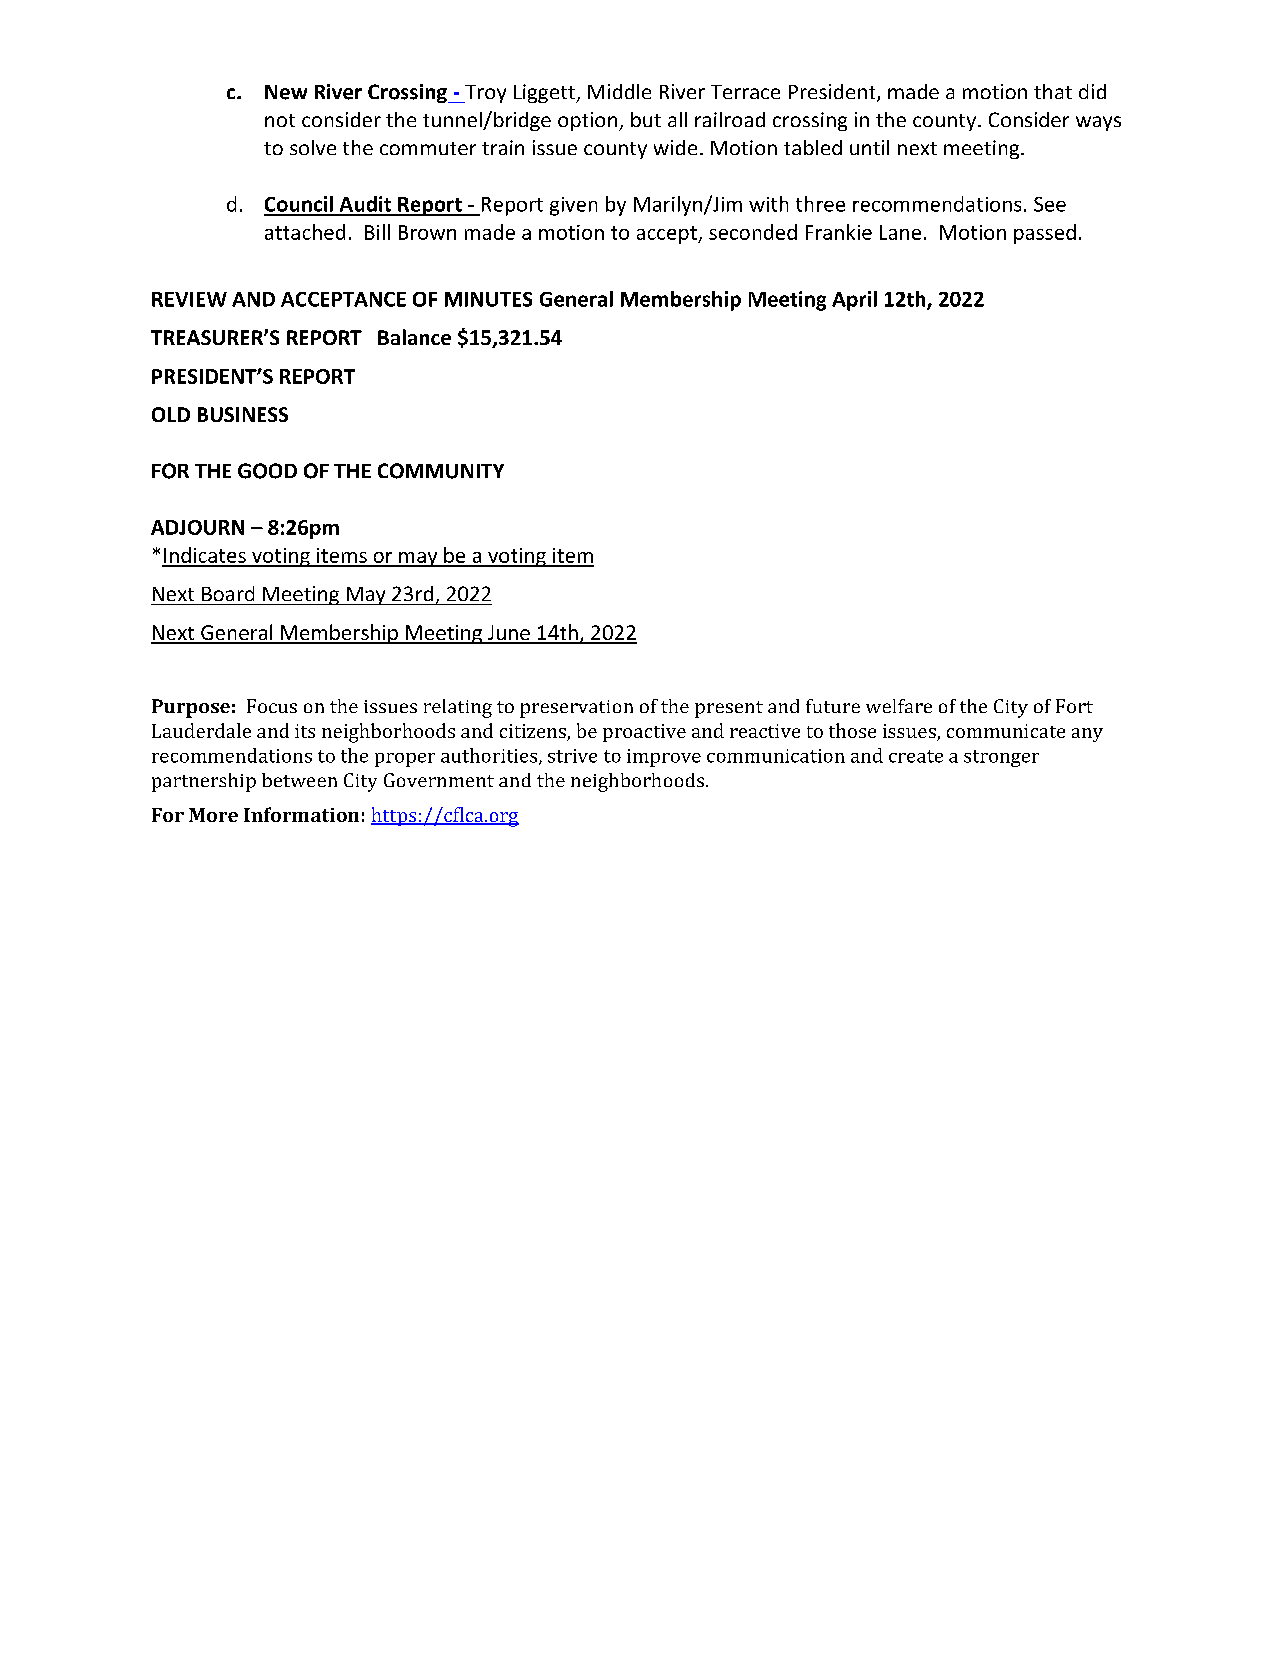  What do you see at coordinates (488, 299) in the document?
I see `MINUTES` at bounding box center [488, 299].
